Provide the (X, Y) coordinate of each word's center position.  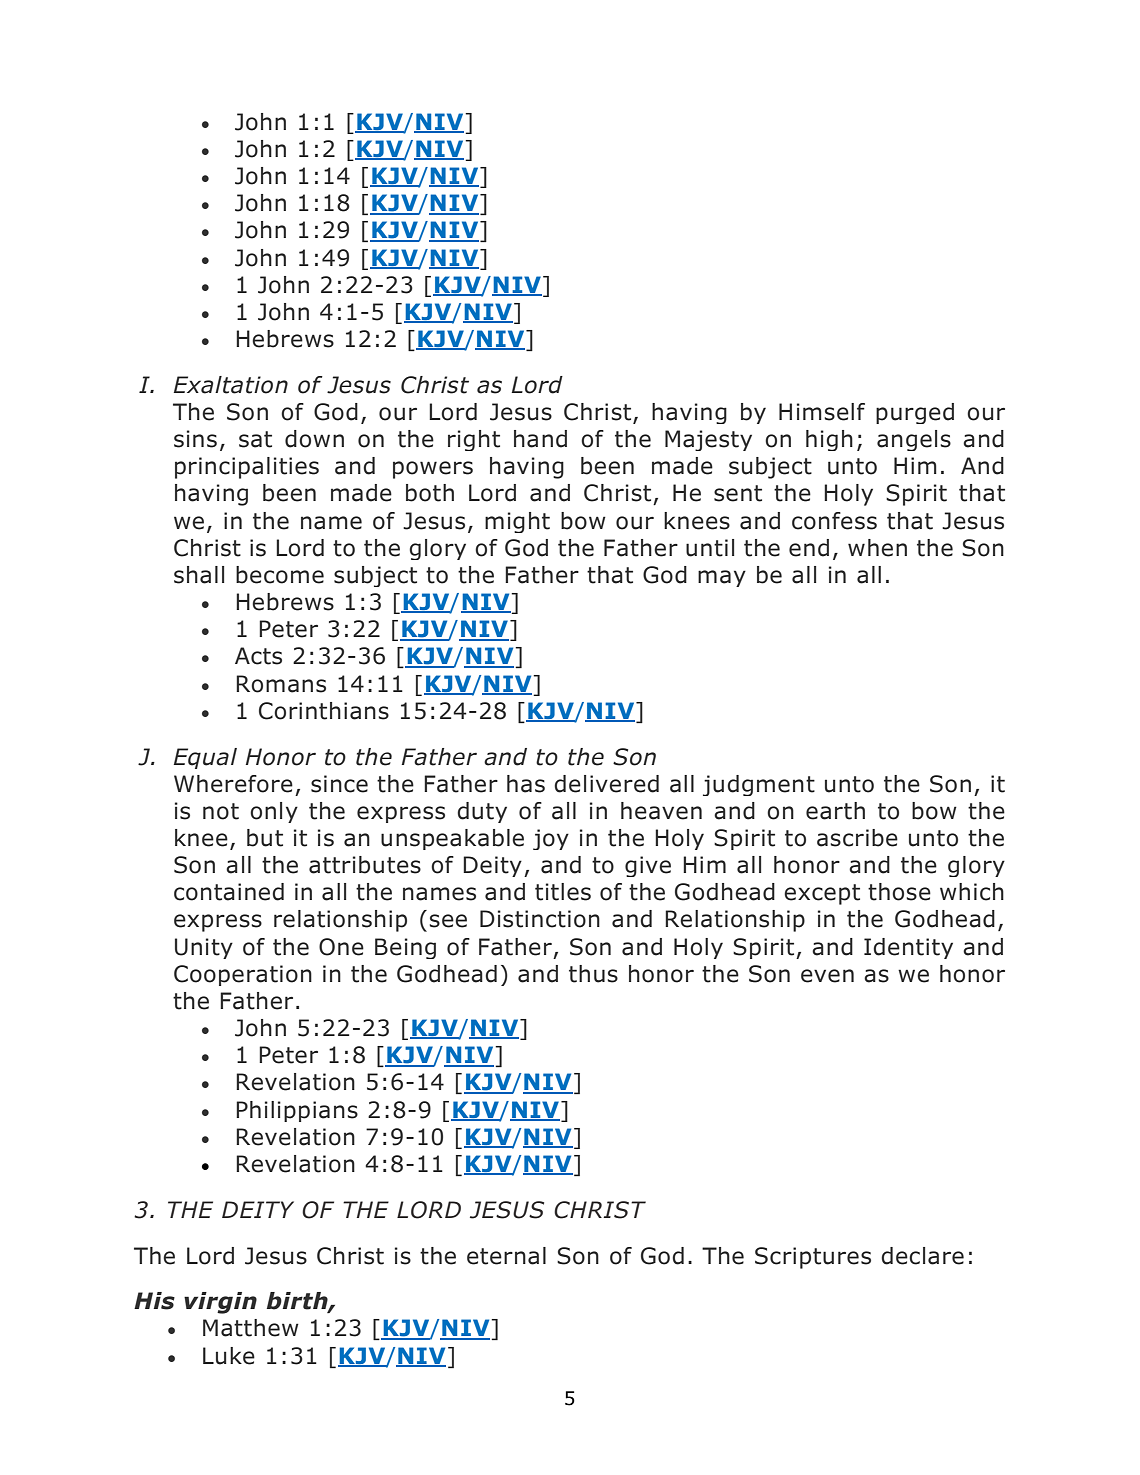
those (899, 892)
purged (915, 413)
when (877, 548)
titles (563, 892)
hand (540, 439)
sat (255, 439)
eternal (506, 1256)
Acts (258, 656)
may (722, 578)
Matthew (251, 1328)
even (827, 976)
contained (229, 892)
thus (593, 974)
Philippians (297, 1111)
